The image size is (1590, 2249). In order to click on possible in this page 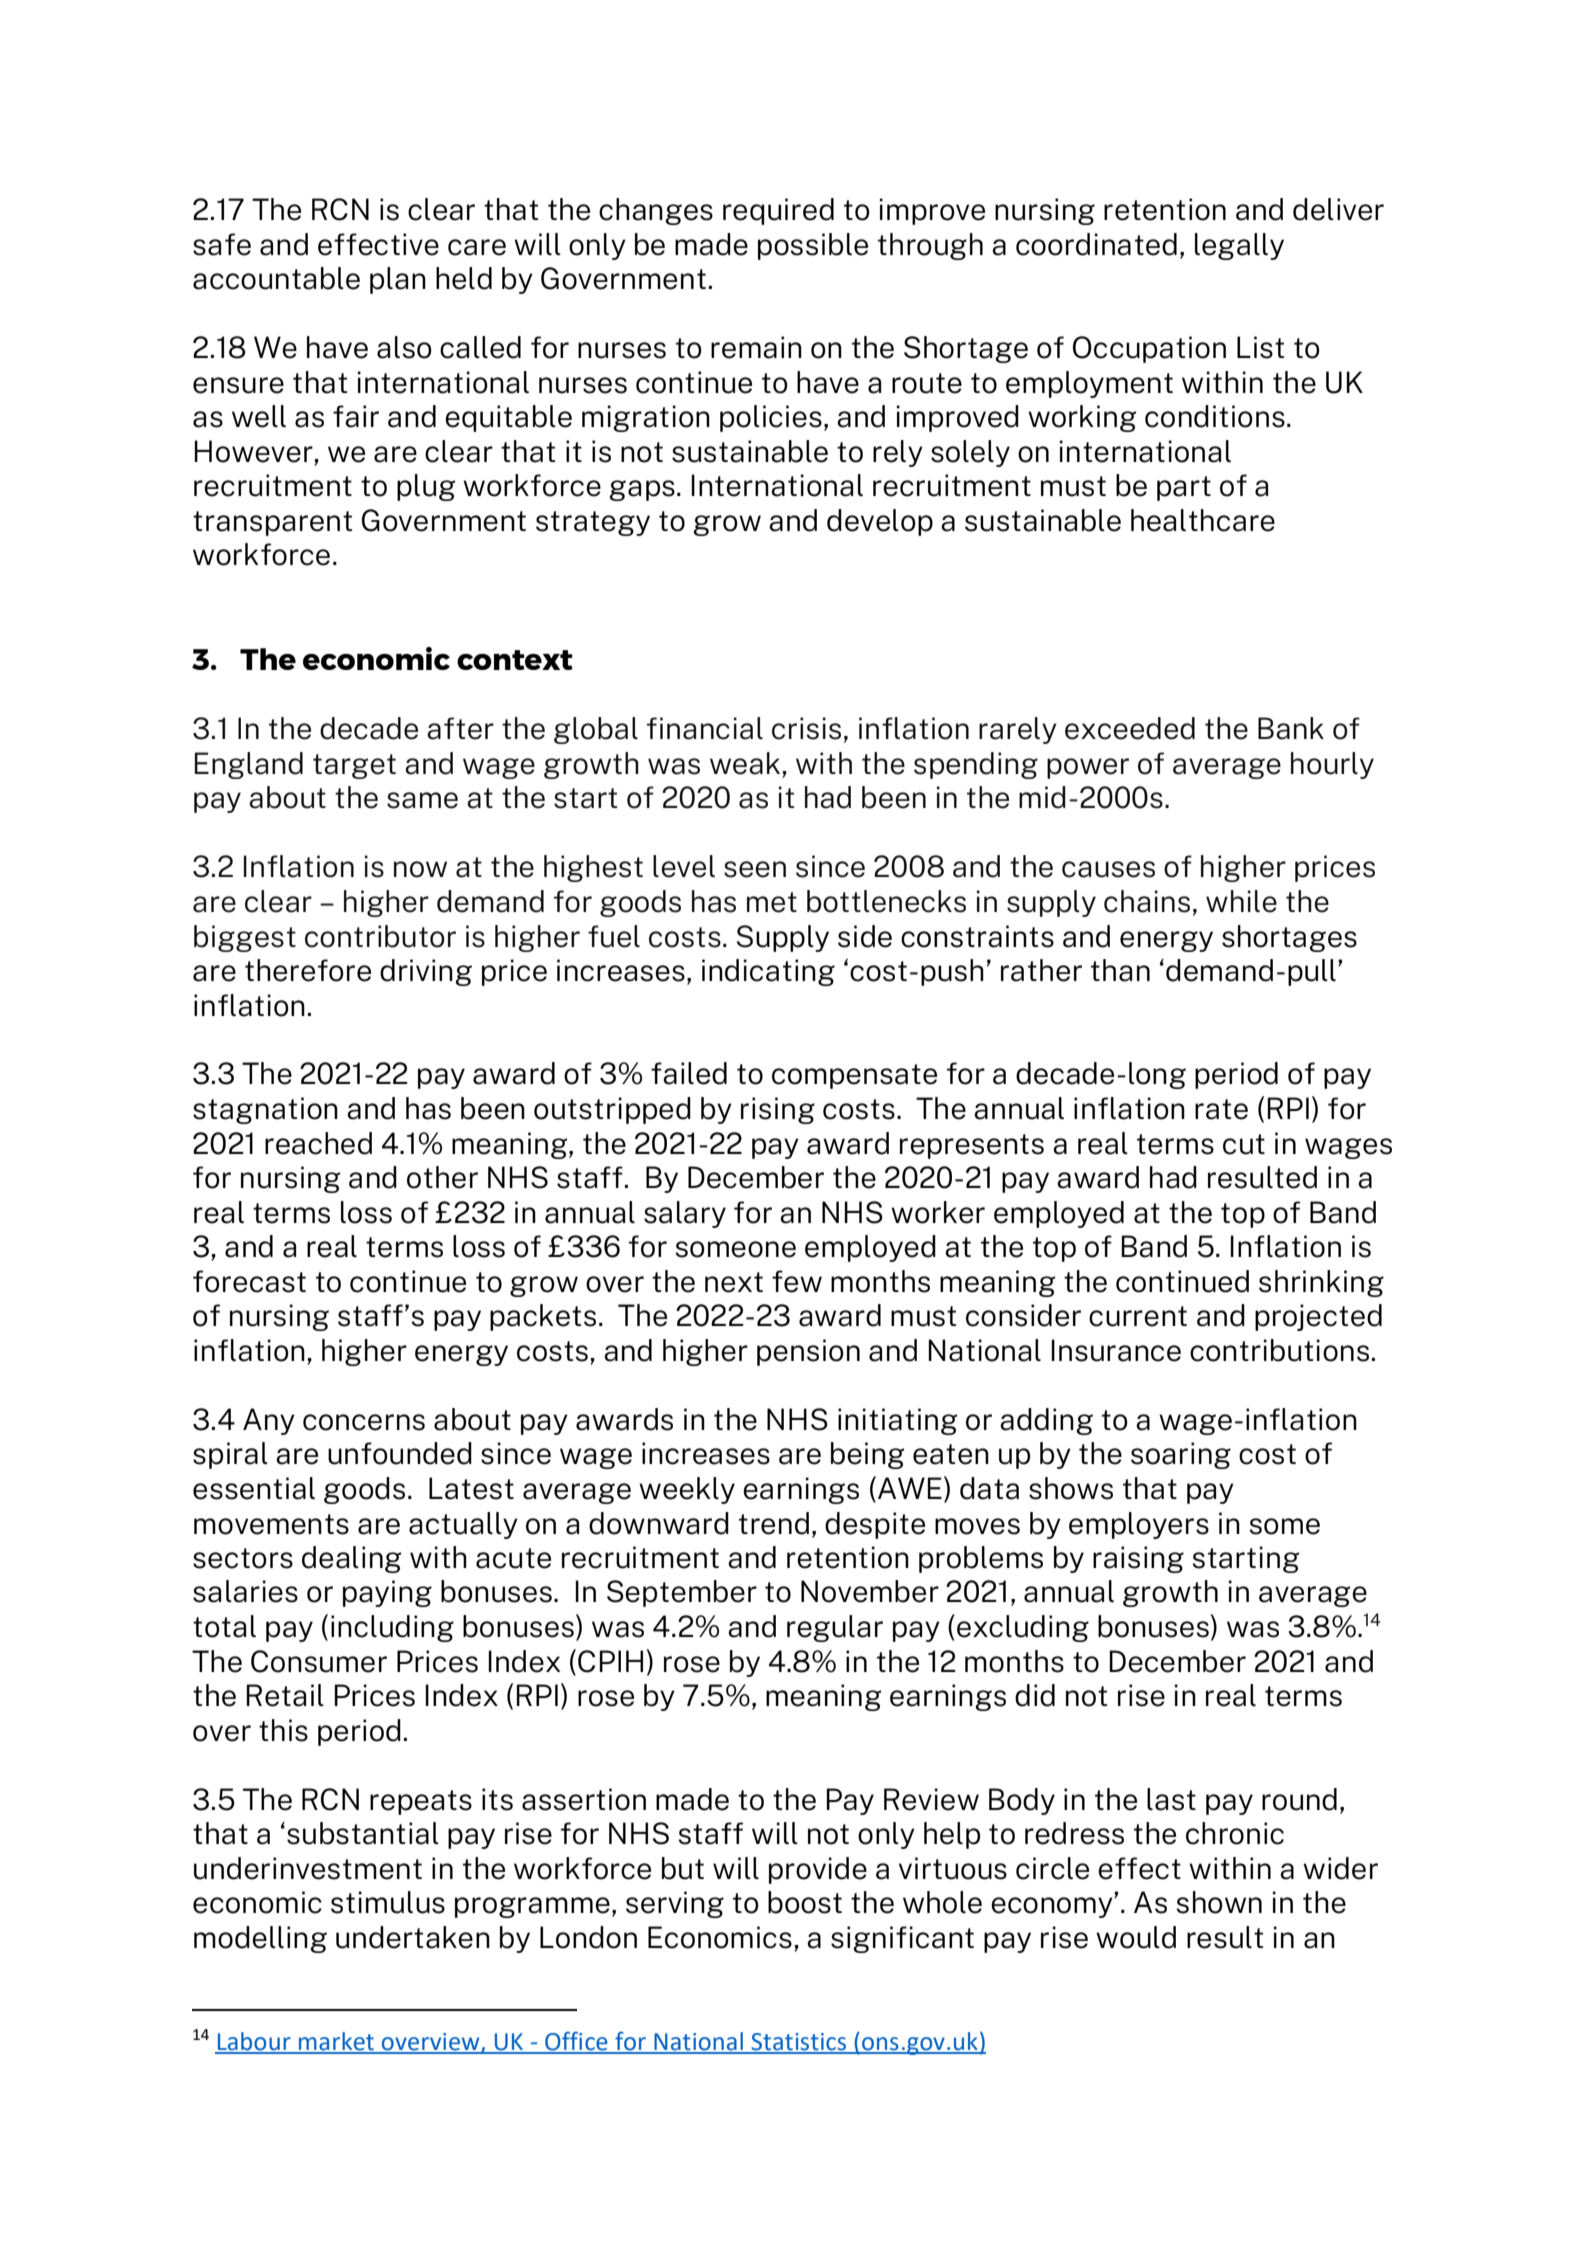, I will do `click(813, 246)`.
